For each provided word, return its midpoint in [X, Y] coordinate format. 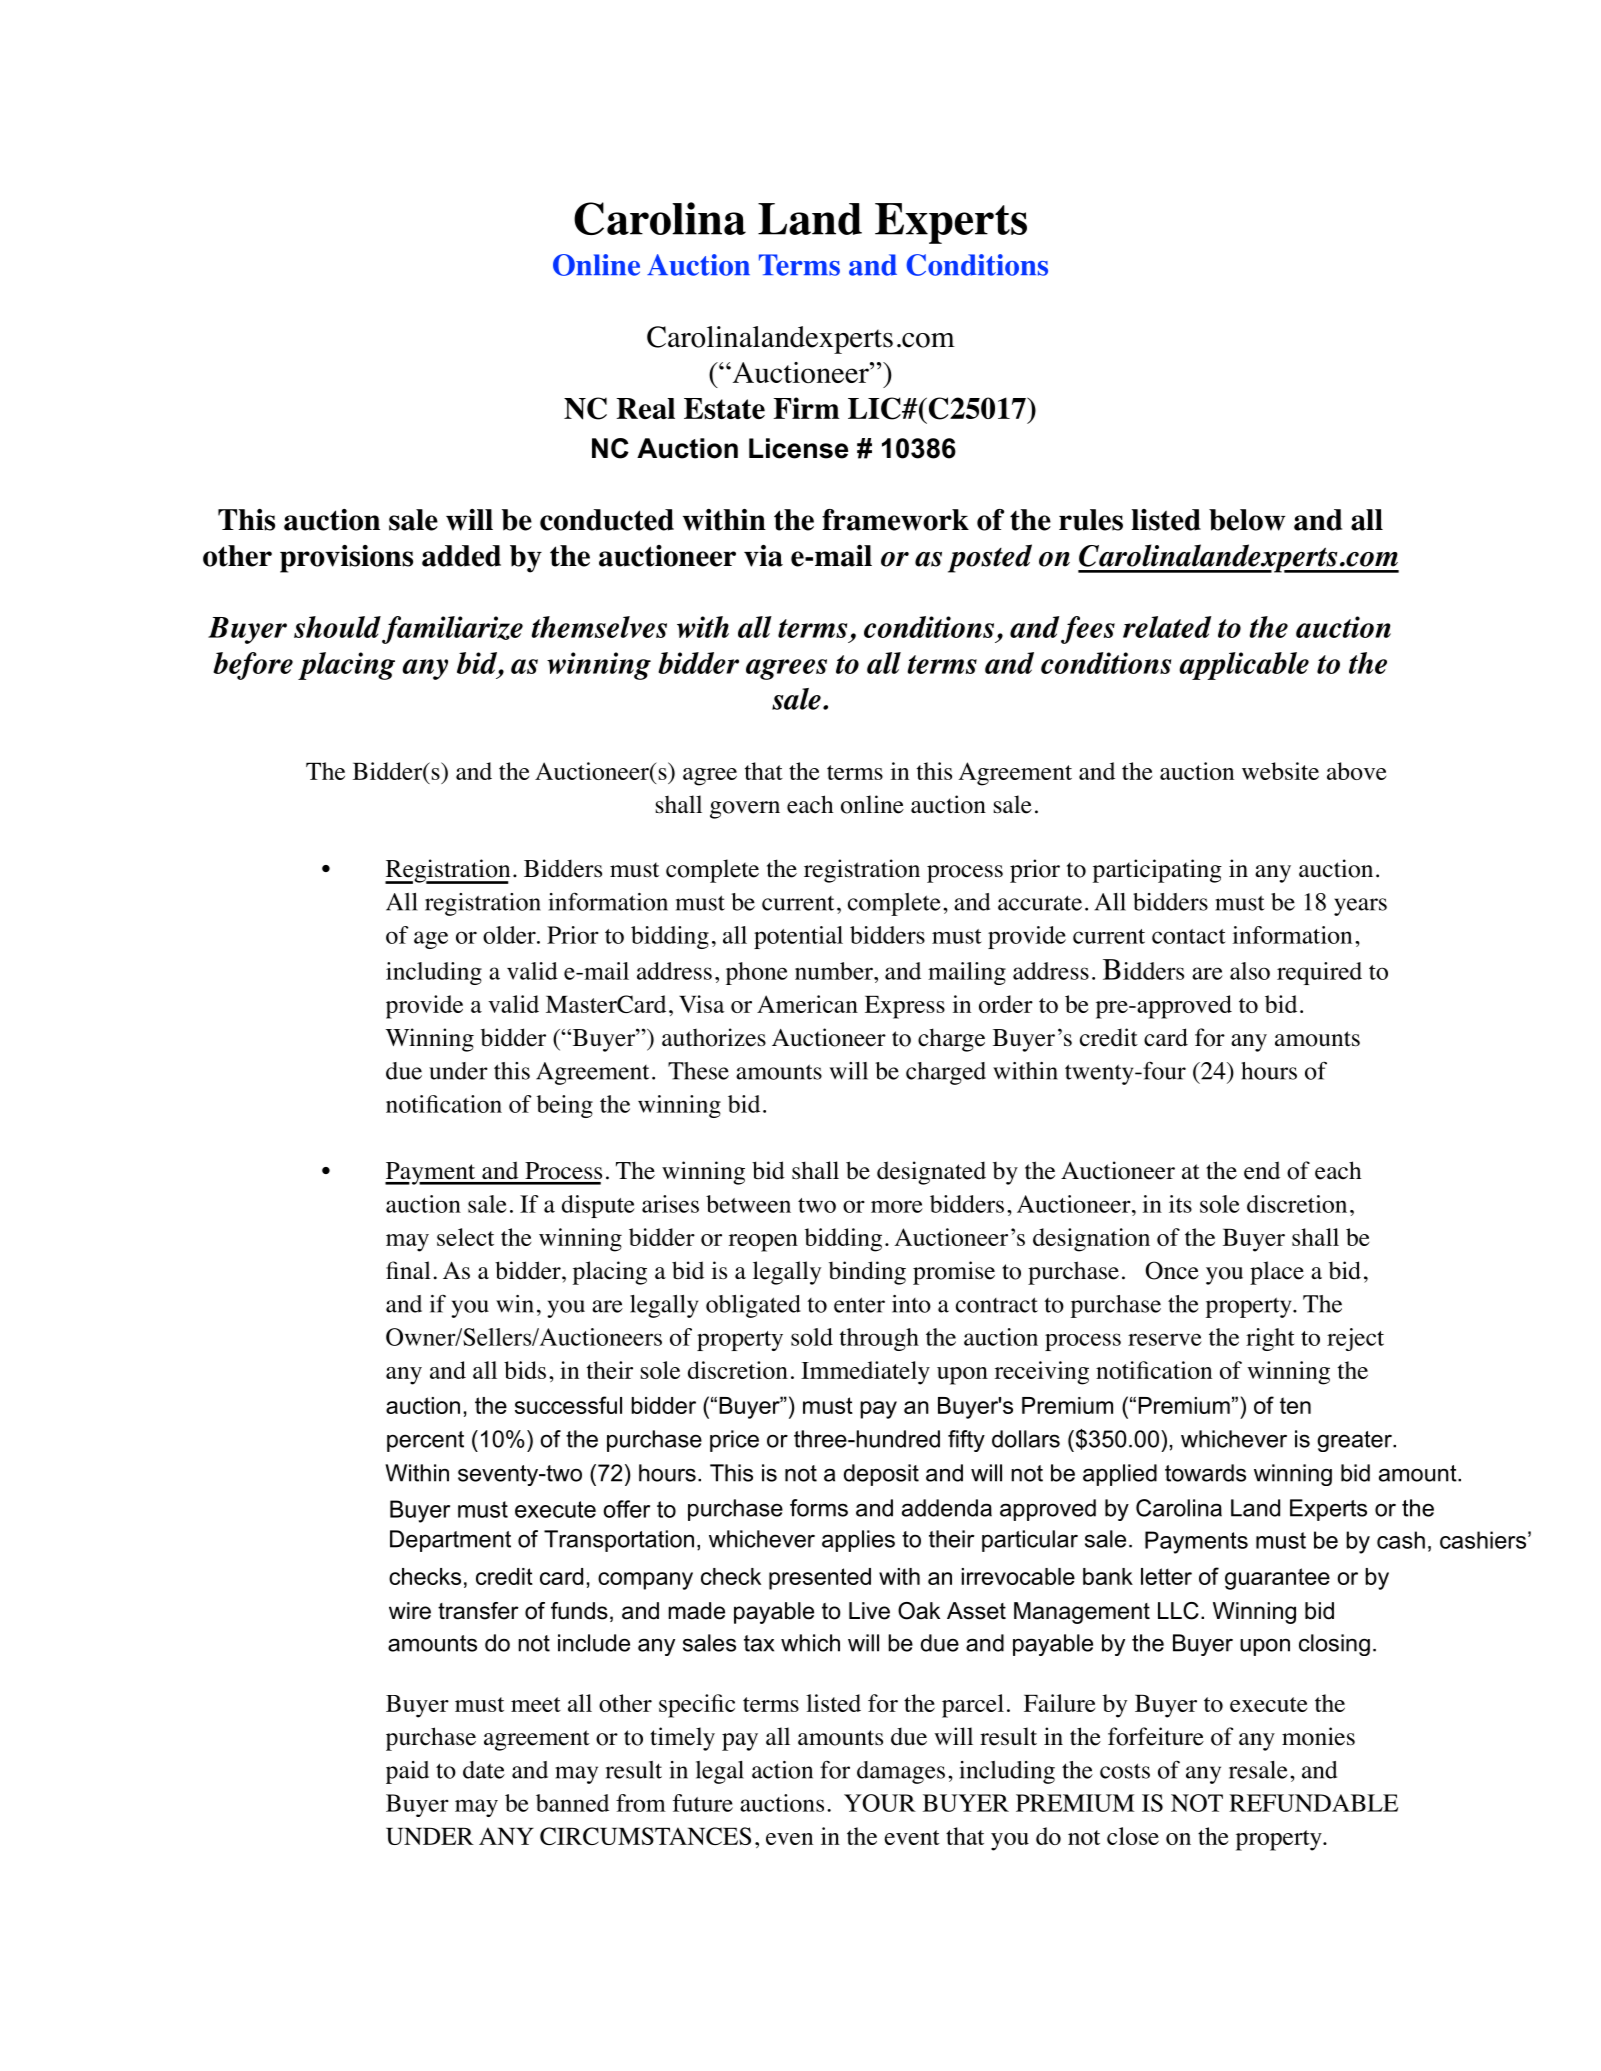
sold [812, 1337]
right [1270, 1339]
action [782, 1770]
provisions [346, 559]
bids [525, 1370]
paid [407, 1772]
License [798, 448]
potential [798, 937]
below [1247, 520]
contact [1189, 936]
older [510, 935]
